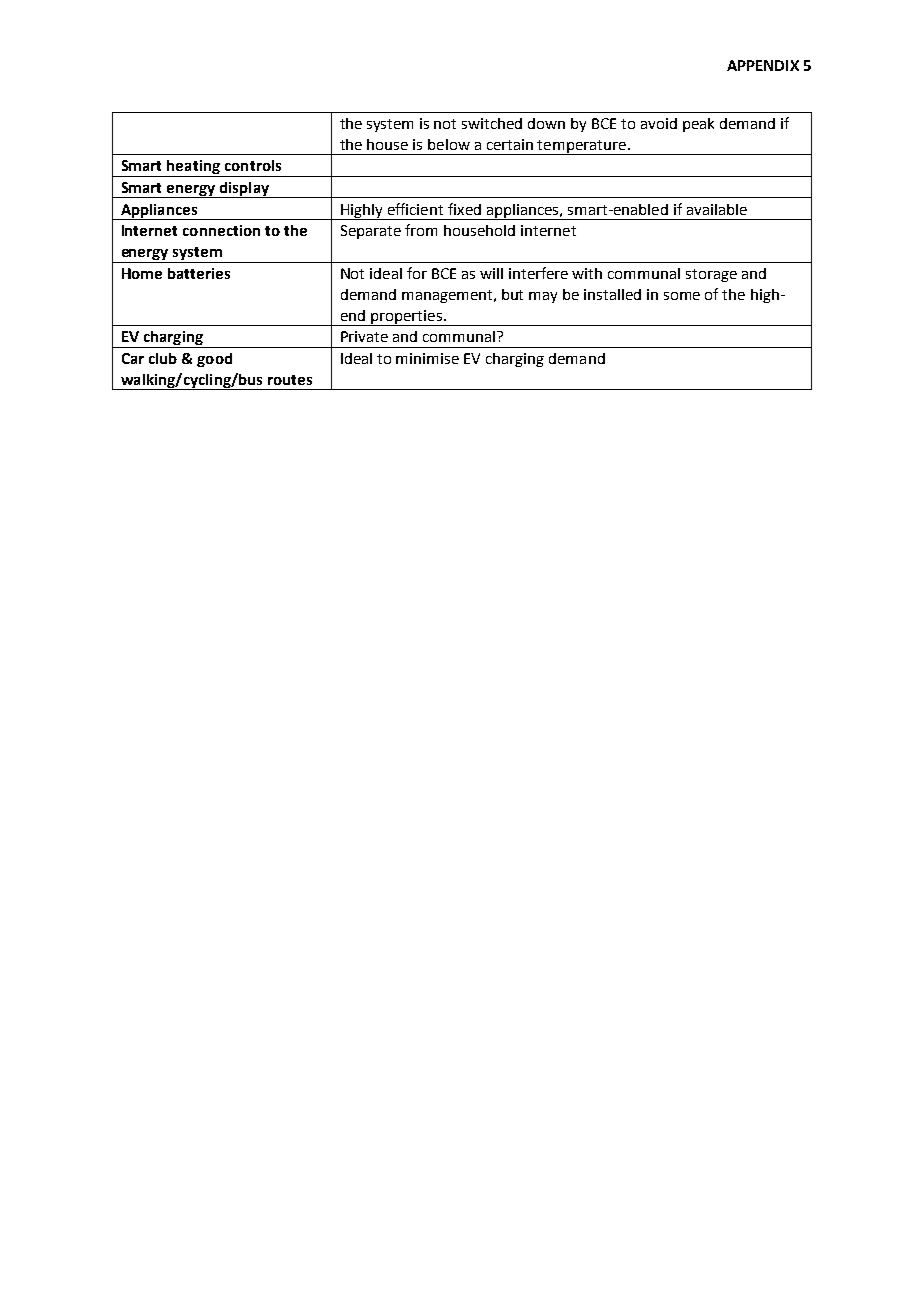  I want to click on down, so click(546, 123).
